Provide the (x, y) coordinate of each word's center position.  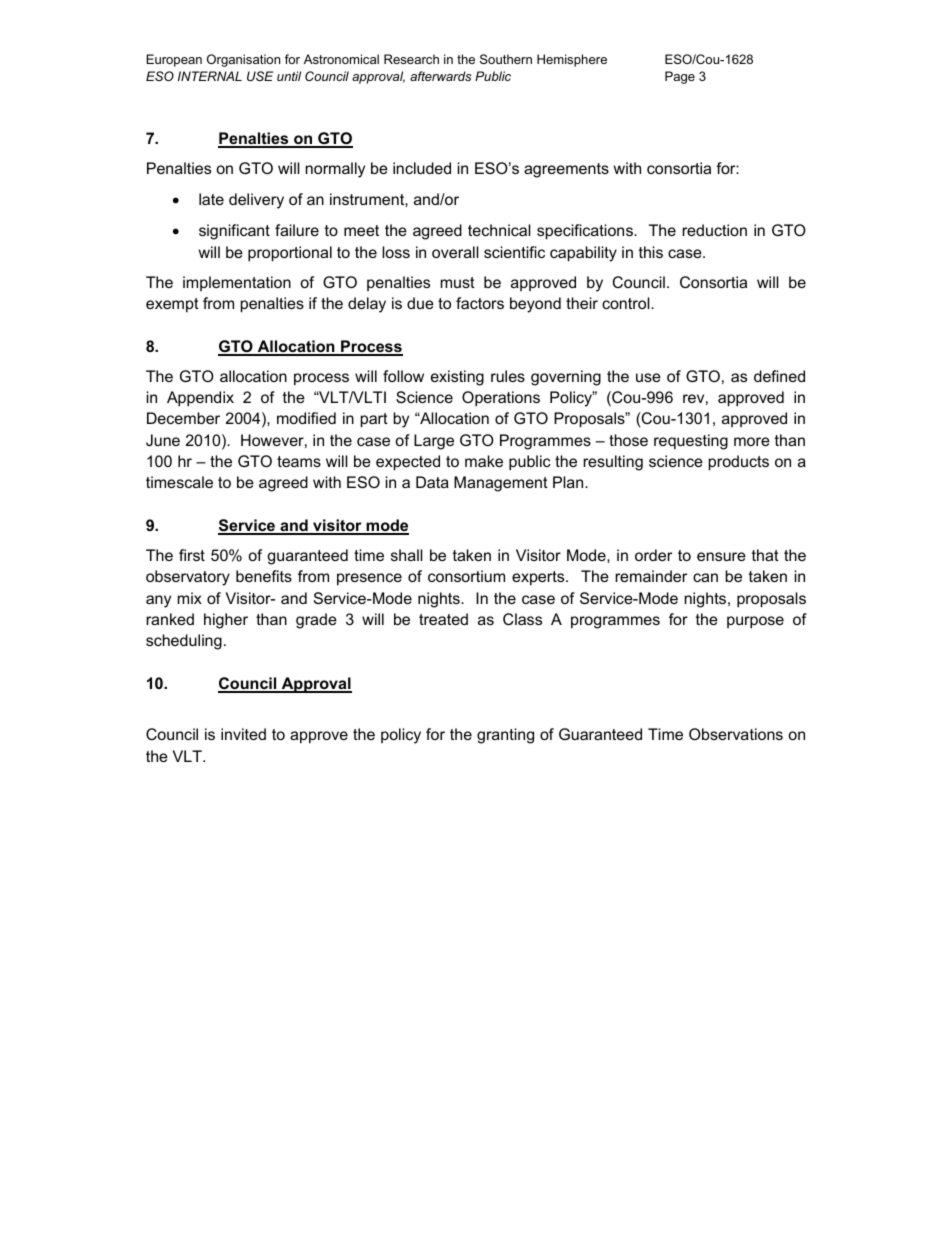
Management (501, 484)
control (627, 303)
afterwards (440, 76)
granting (505, 736)
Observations (736, 734)
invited (243, 734)
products (739, 463)
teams (299, 461)
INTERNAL (210, 76)
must (458, 282)
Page (680, 77)
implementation (237, 283)
